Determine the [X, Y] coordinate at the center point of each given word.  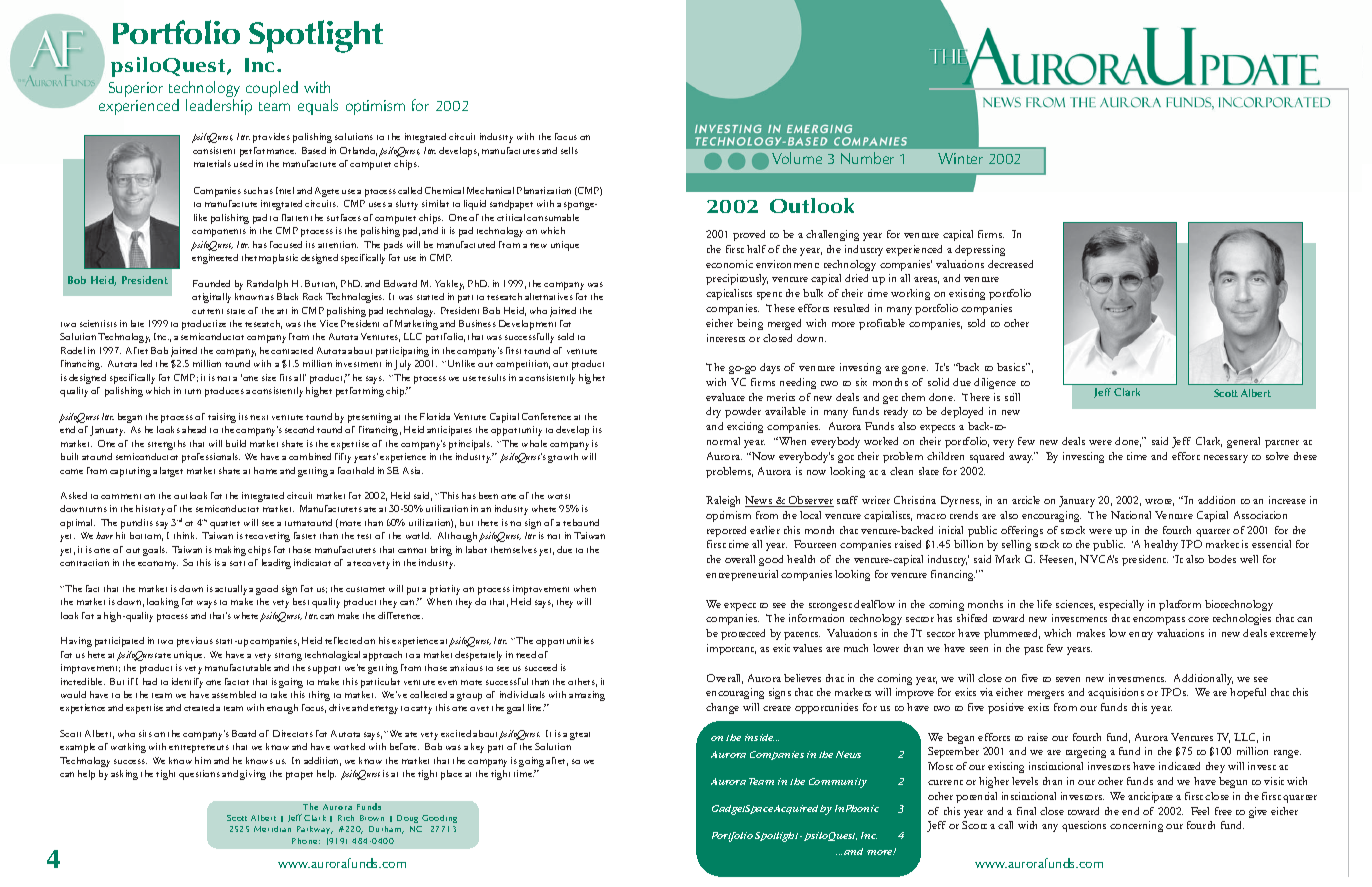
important [731, 649]
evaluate [725, 397]
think [185, 535]
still [1012, 397]
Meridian [272, 829]
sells [569, 150]
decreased [1010, 264]
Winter [960, 158]
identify [187, 683]
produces [224, 392]
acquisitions [1116, 693]
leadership [219, 107]
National [1131, 515]
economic [729, 264]
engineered [215, 259]
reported [726, 531]
